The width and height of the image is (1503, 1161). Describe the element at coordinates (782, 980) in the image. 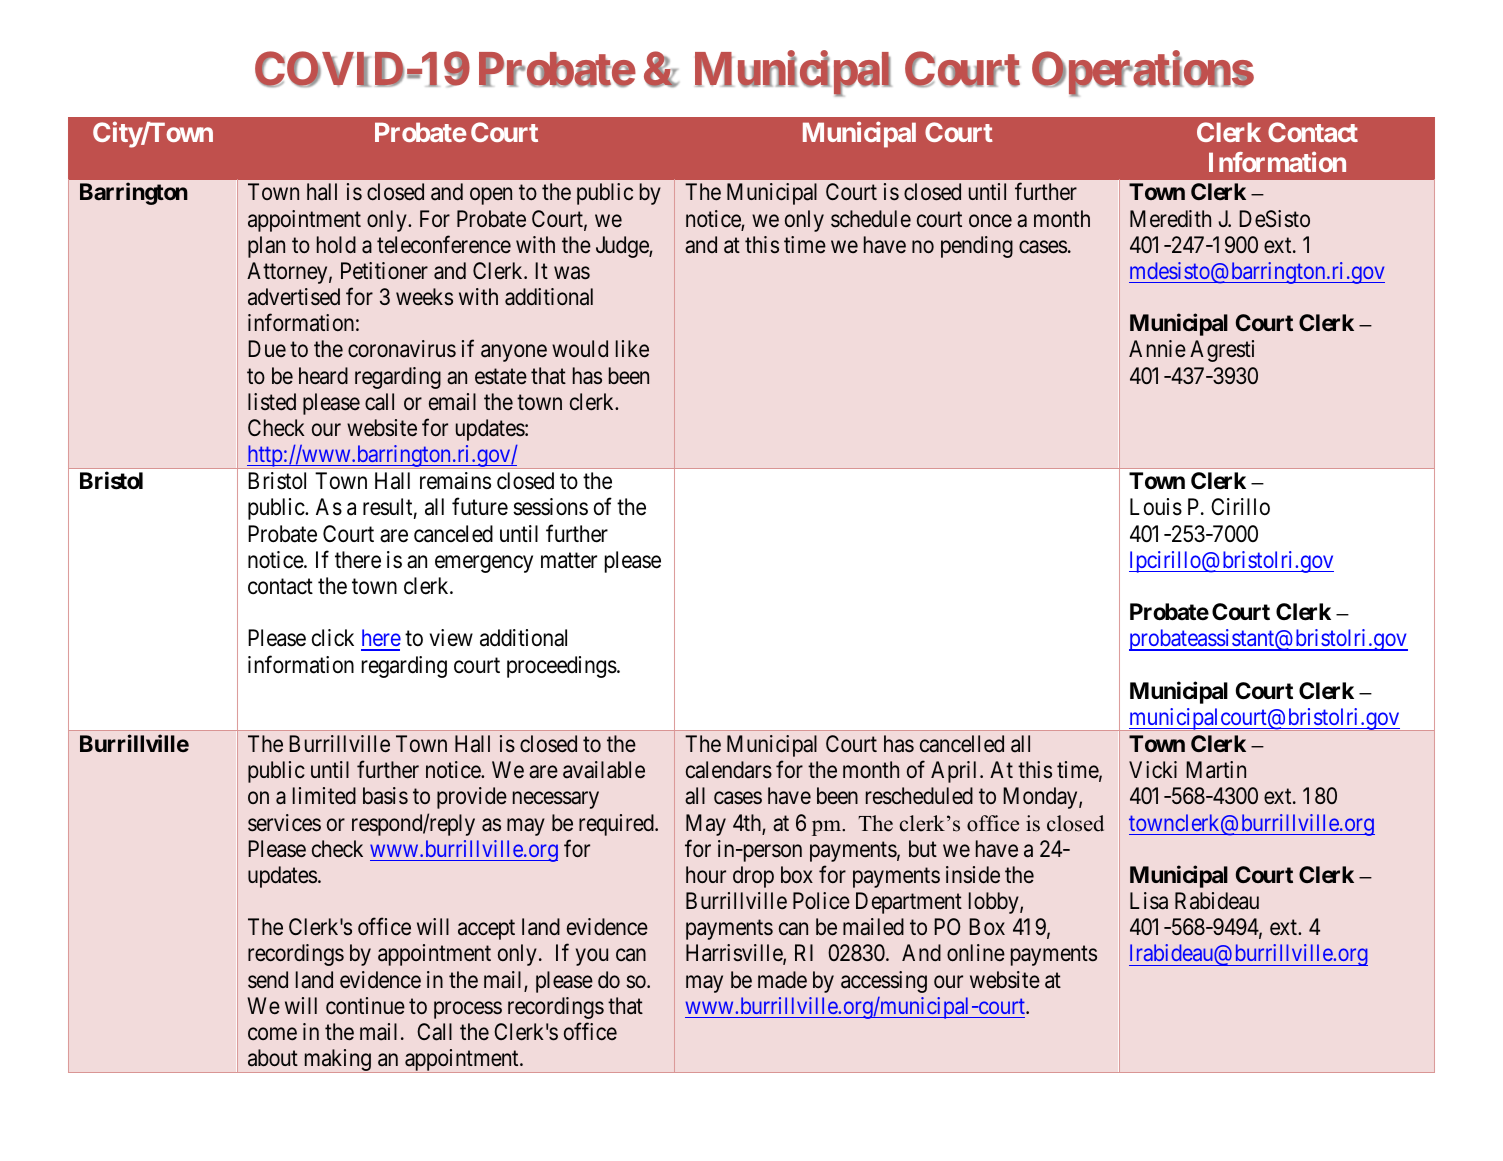

I see `made` at that location.
